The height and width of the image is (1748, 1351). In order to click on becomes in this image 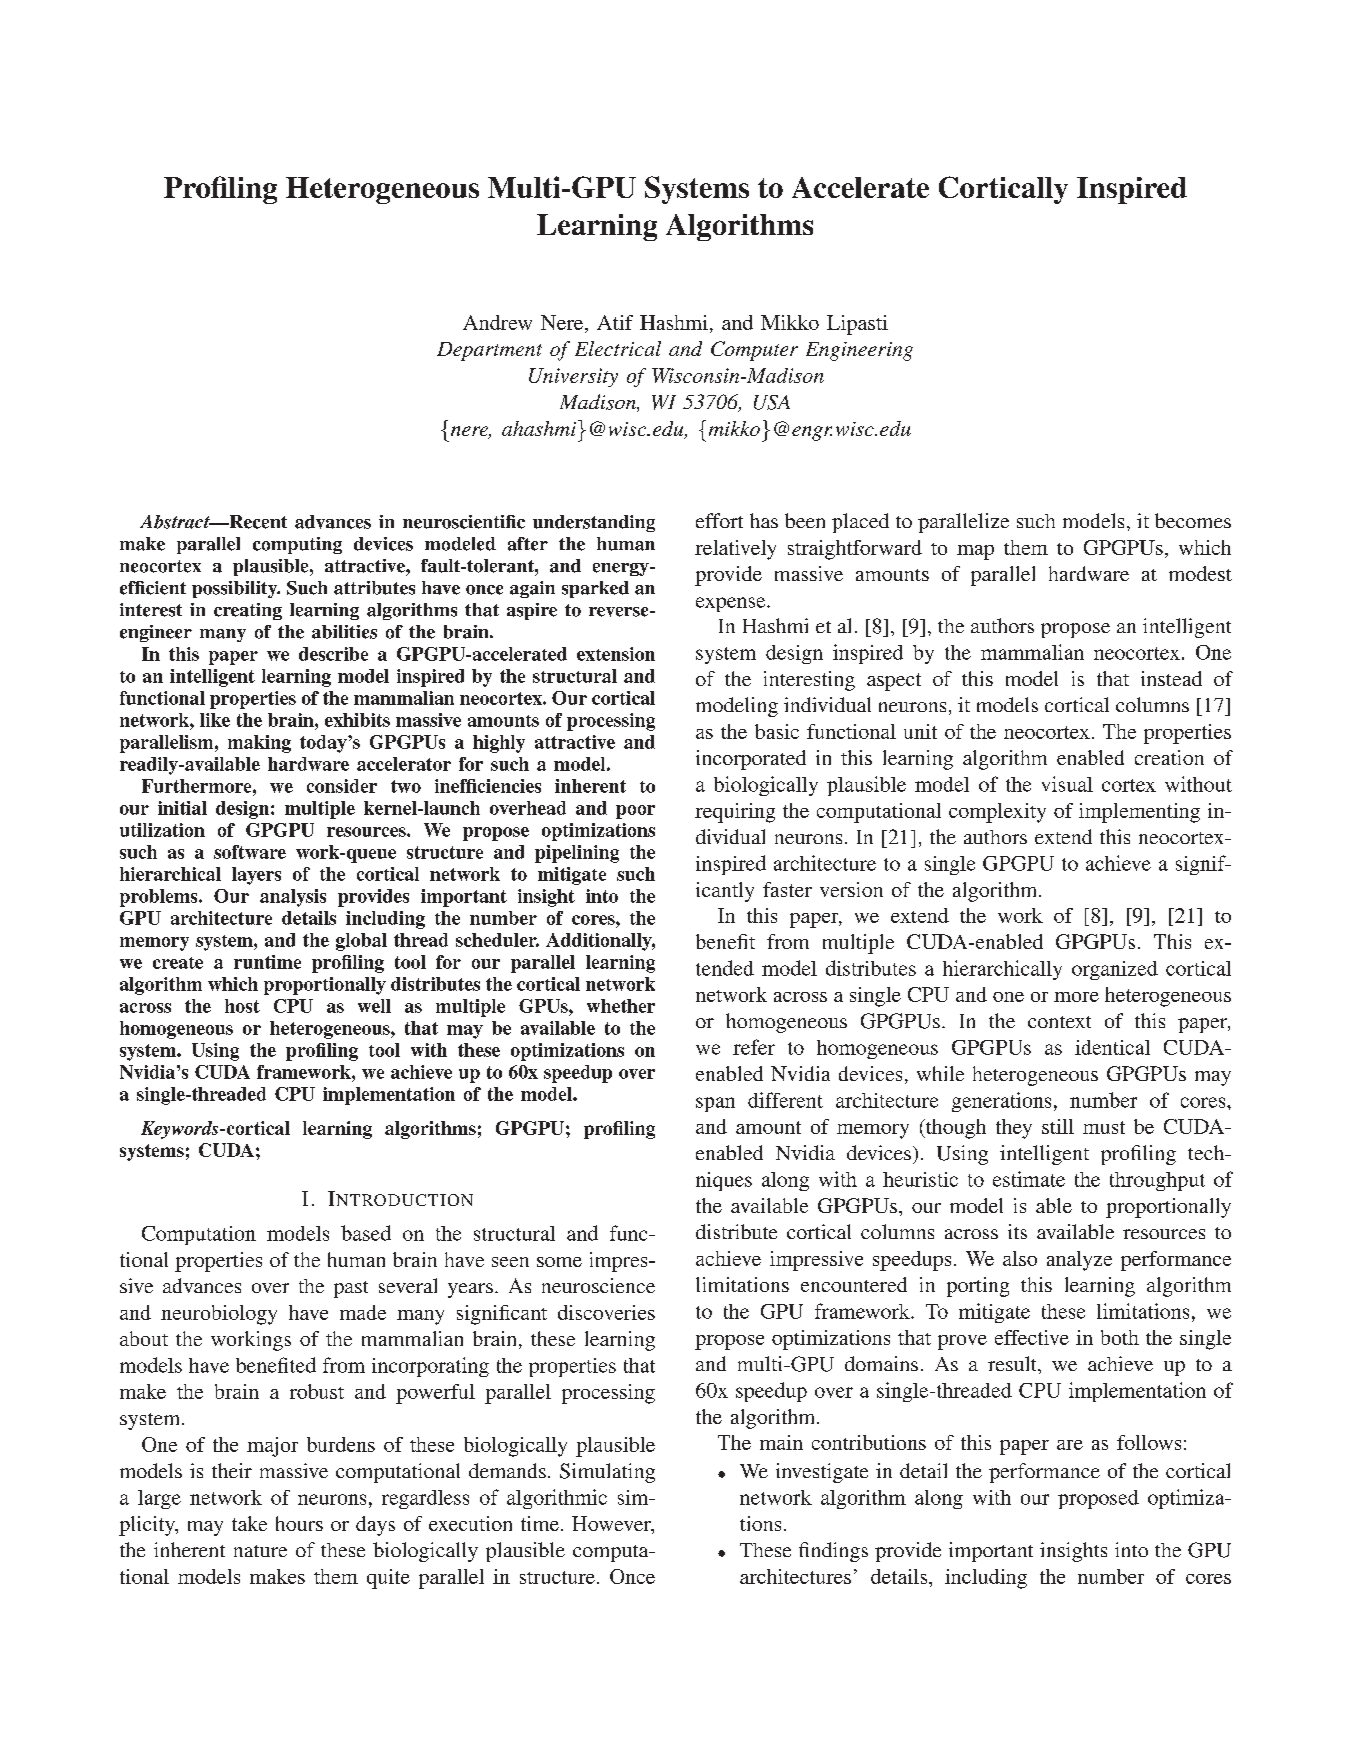, I will do `click(1193, 520)`.
